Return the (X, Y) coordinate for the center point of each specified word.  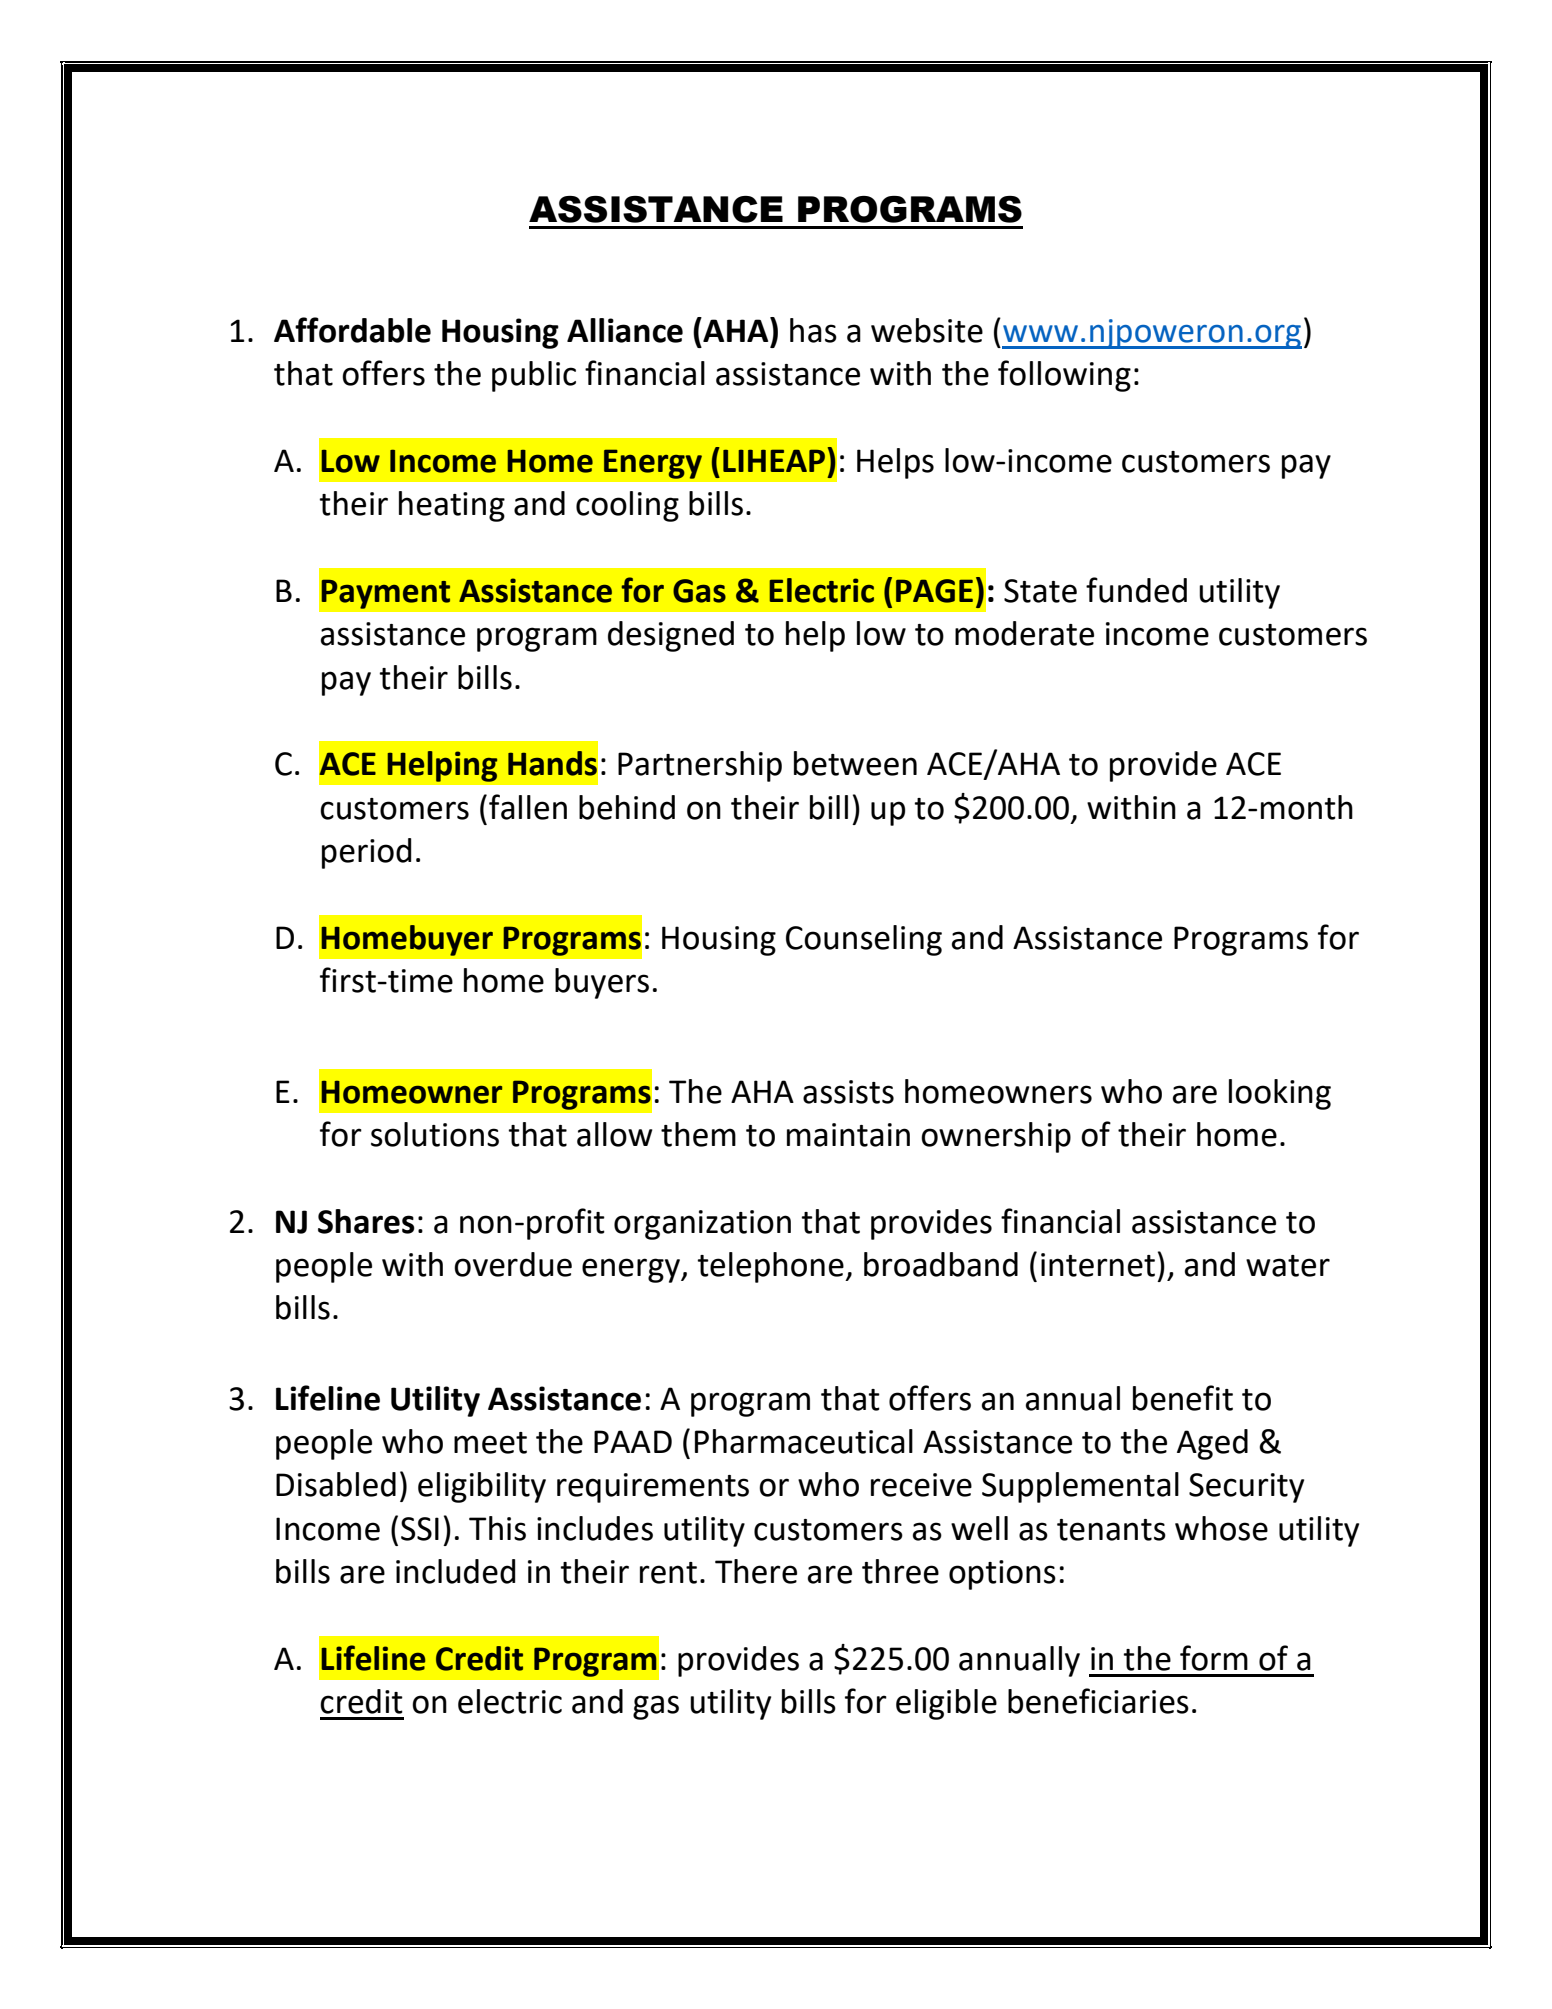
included (455, 1571)
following (1064, 376)
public (534, 376)
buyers (602, 983)
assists (848, 1092)
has (813, 330)
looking (1280, 1094)
